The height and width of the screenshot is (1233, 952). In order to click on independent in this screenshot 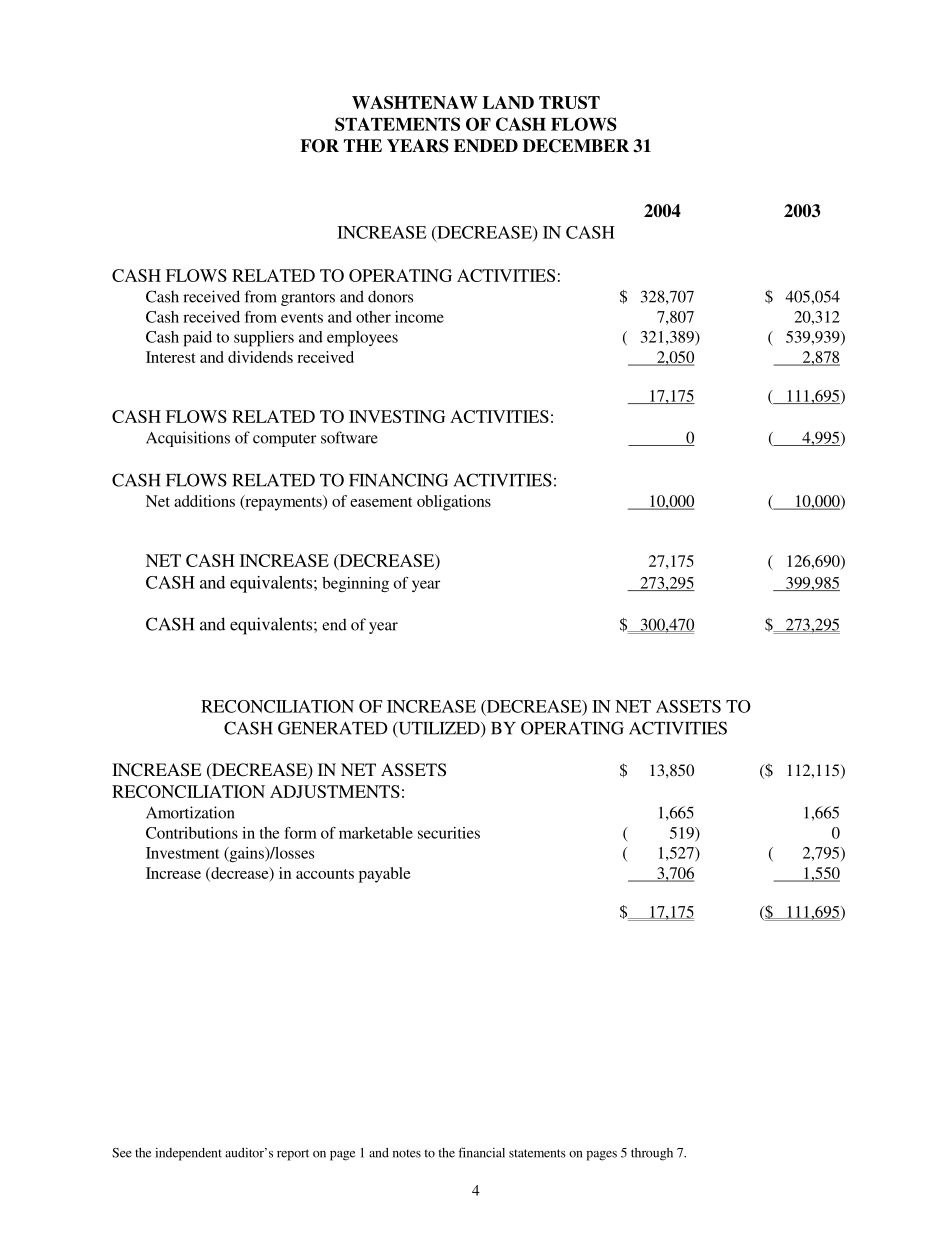, I will do `click(188, 1154)`.
